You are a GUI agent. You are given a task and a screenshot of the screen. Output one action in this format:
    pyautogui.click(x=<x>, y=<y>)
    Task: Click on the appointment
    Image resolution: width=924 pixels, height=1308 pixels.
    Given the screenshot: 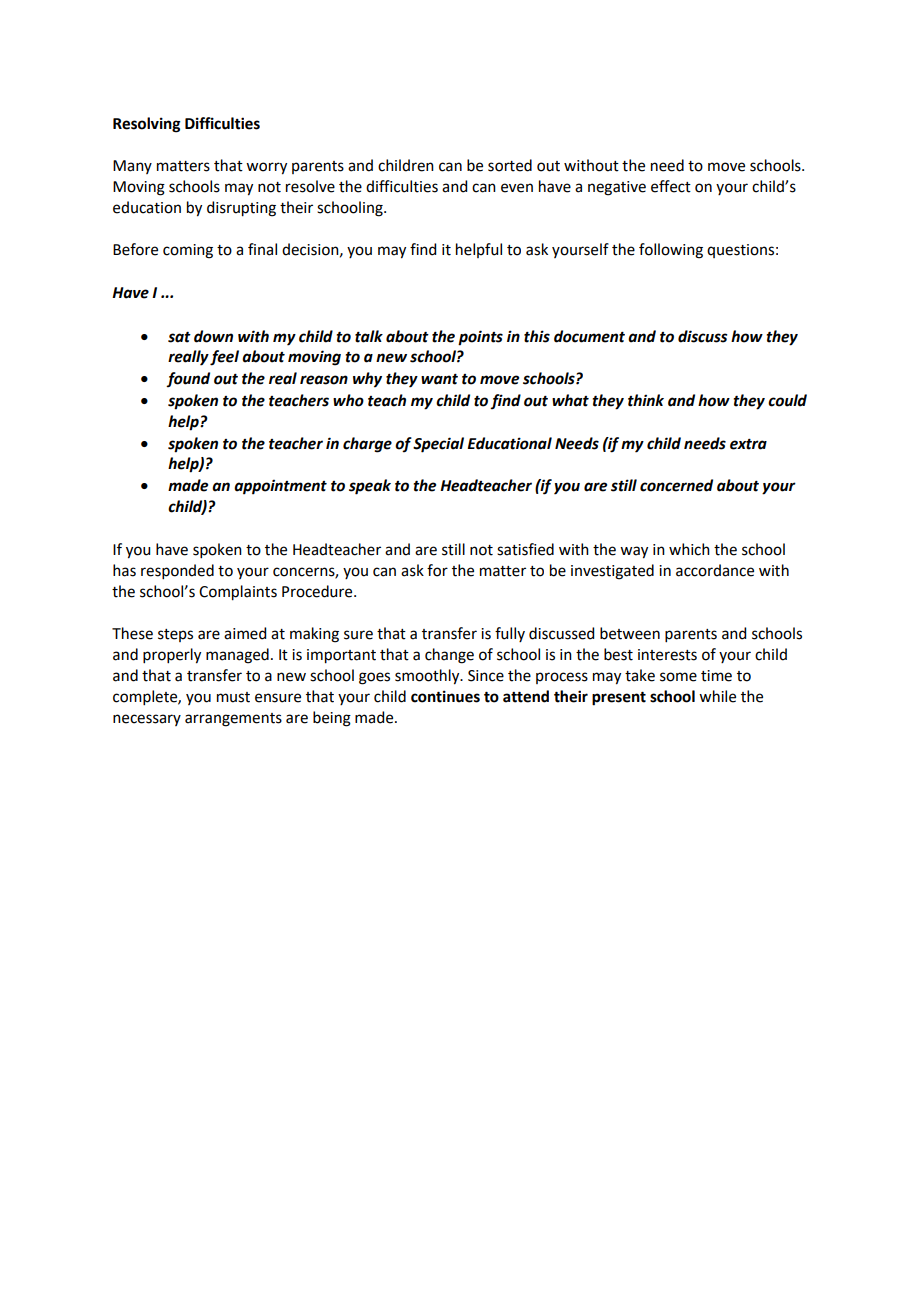 What is the action you would take?
    pyautogui.click(x=280, y=487)
